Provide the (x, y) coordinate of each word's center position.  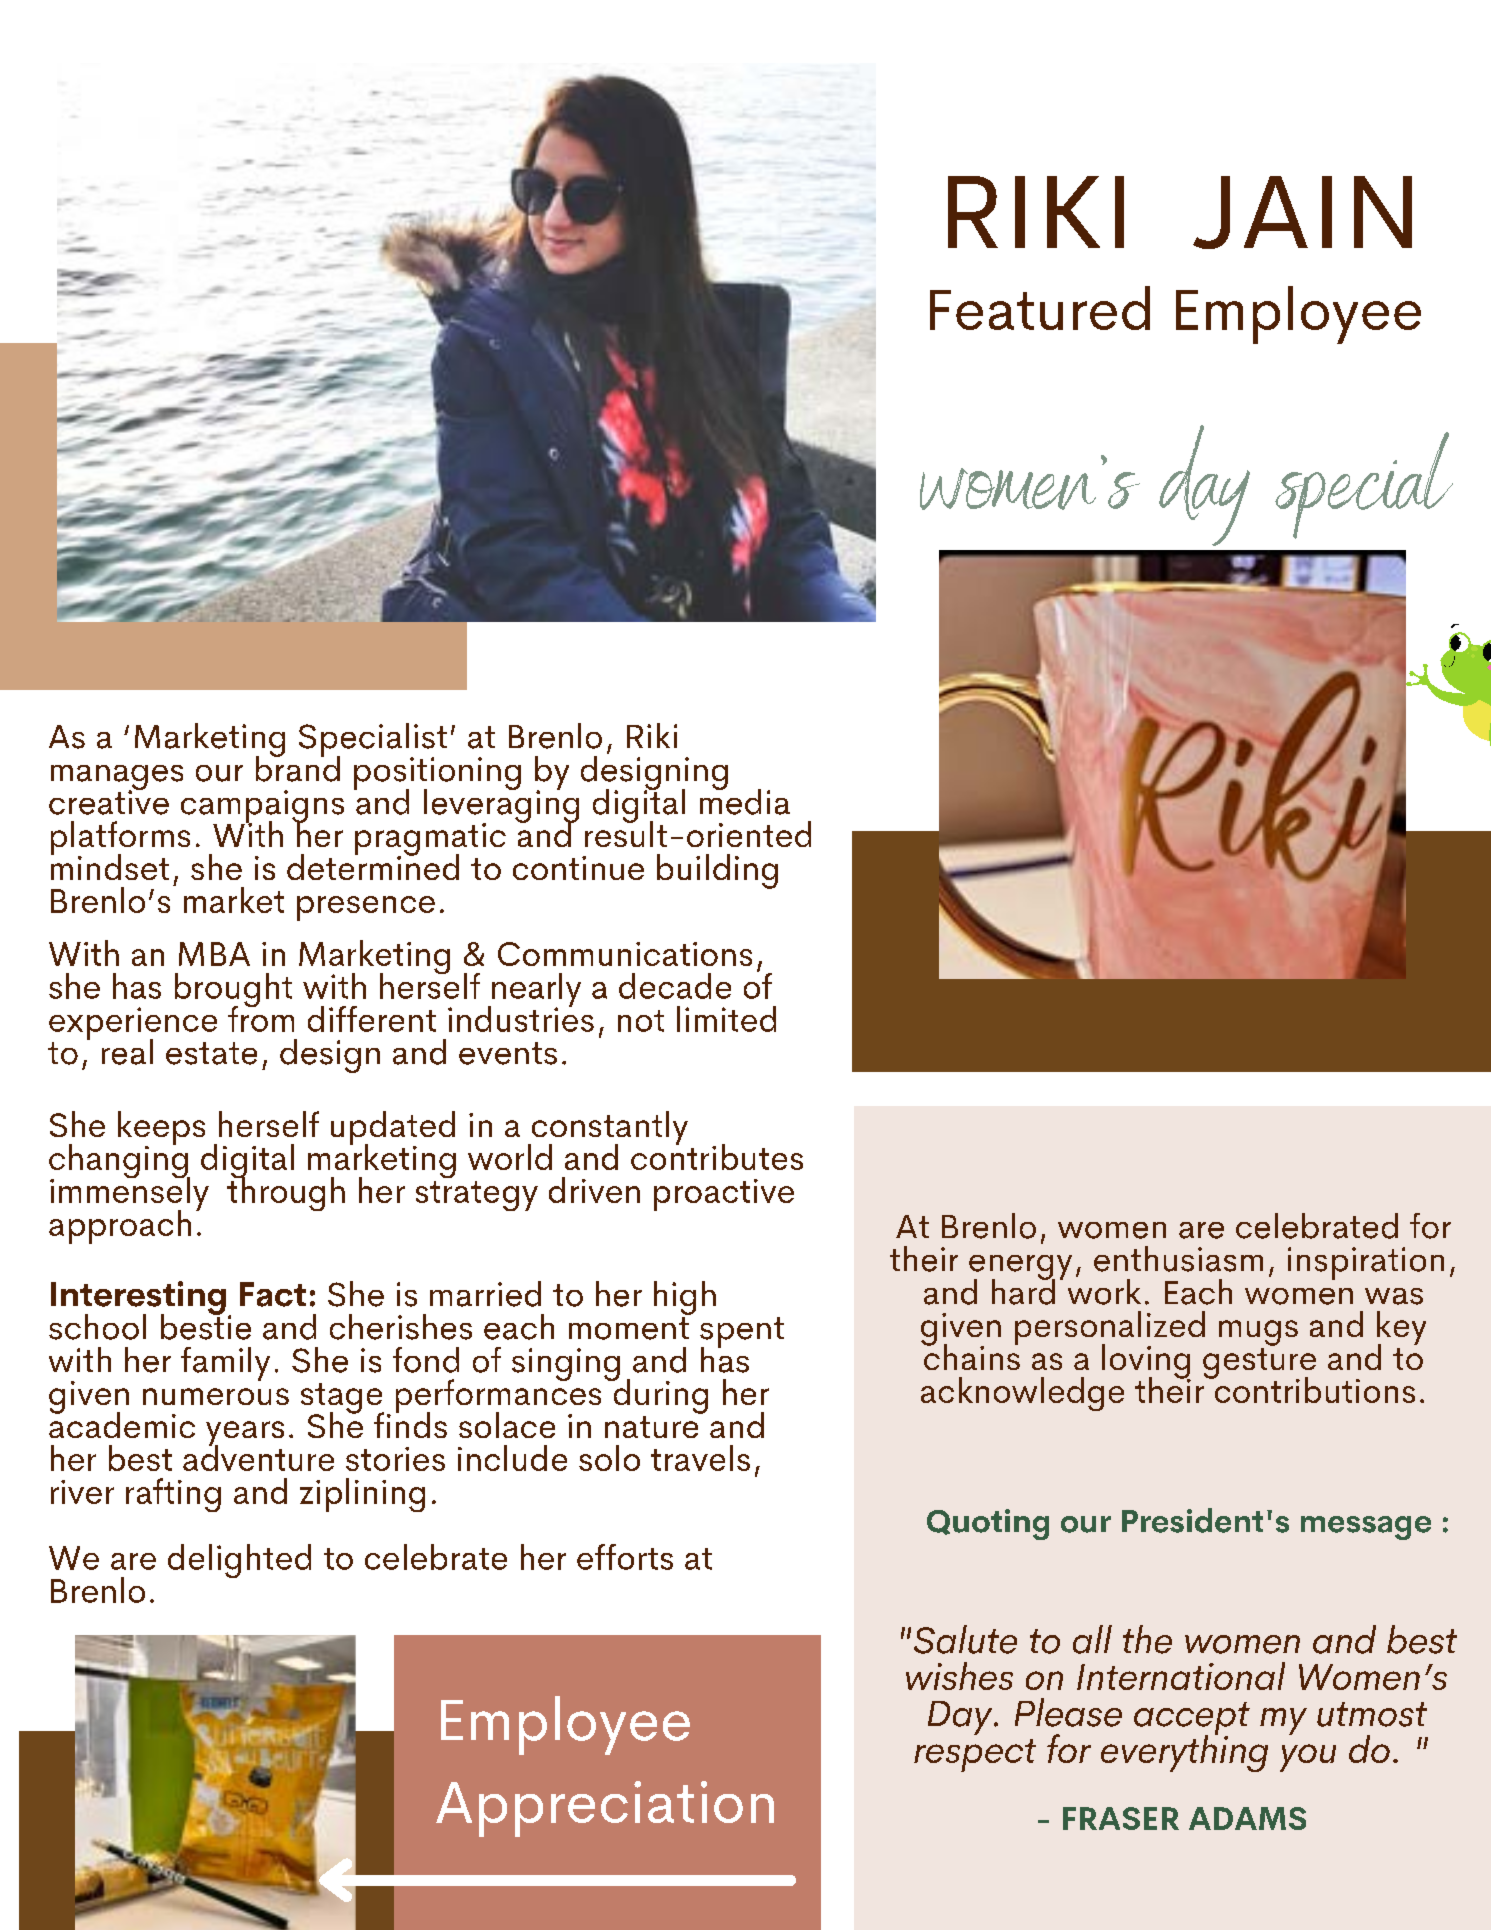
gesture (1259, 1363)
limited (726, 1019)
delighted (239, 1561)
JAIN (1302, 212)
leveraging (501, 805)
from (261, 1017)
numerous (216, 1396)
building (717, 871)
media (745, 800)
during (659, 1395)
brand (298, 767)
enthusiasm (1178, 1259)
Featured (1040, 308)
